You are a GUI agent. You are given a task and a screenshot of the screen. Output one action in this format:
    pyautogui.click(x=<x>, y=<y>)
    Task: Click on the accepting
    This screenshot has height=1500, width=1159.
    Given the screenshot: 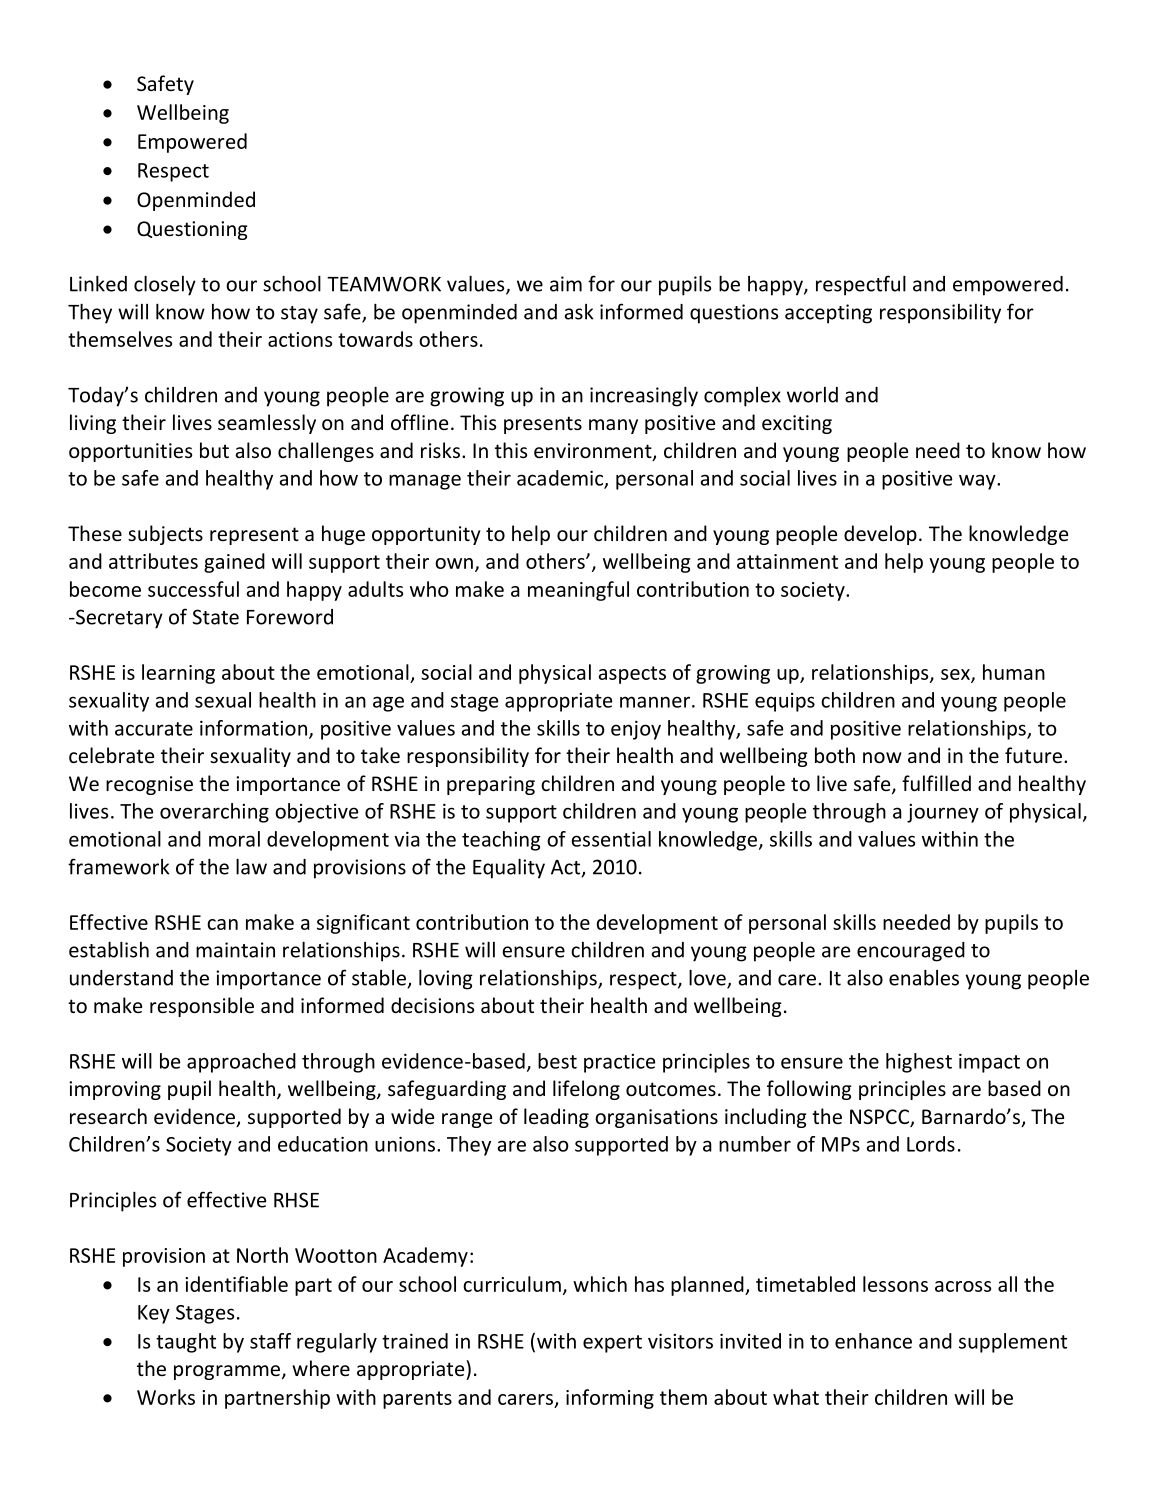 What is the action you would take?
    pyautogui.click(x=828, y=314)
